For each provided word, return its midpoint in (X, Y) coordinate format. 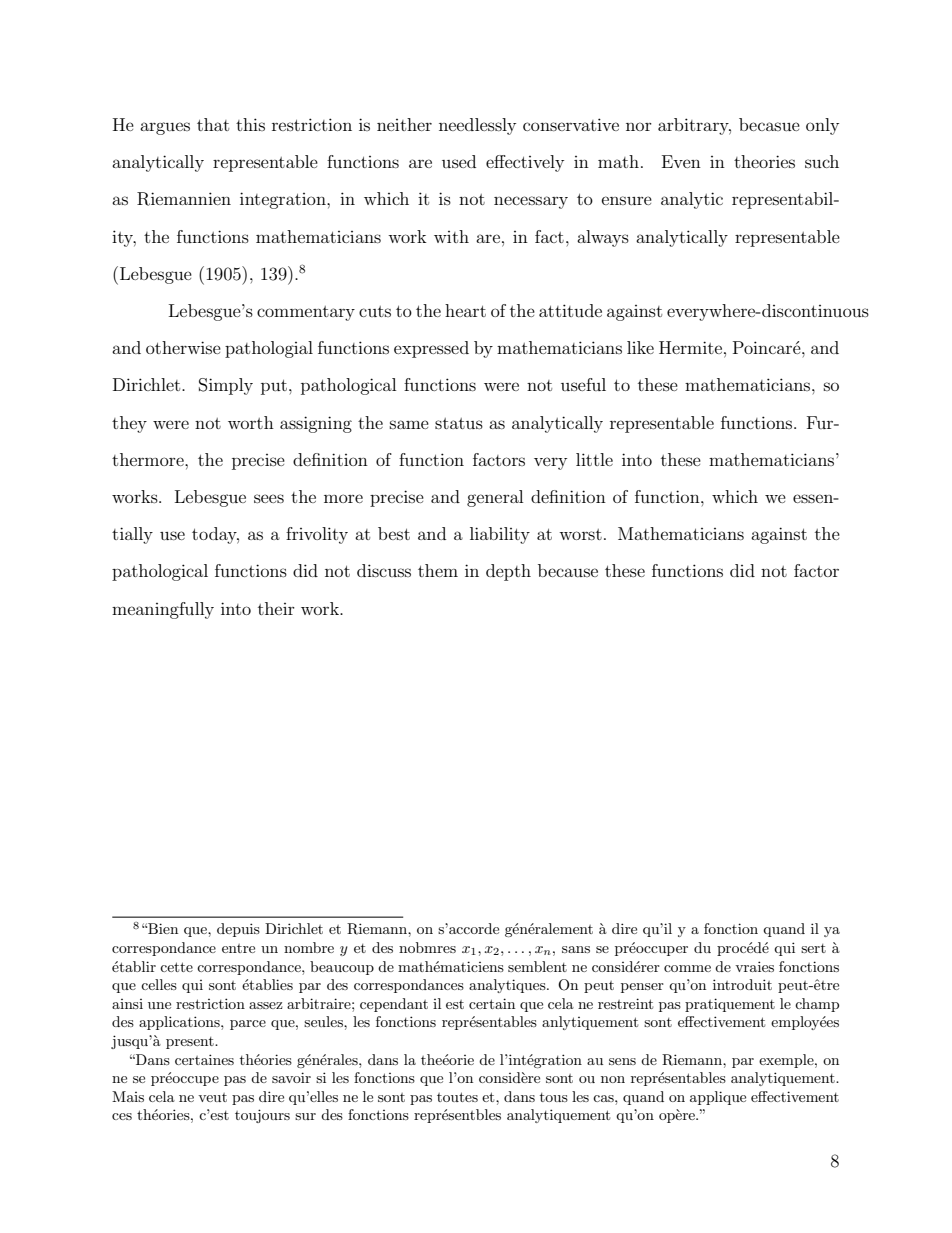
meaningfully (163, 610)
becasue (769, 124)
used (459, 161)
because (568, 570)
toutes (457, 1097)
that (213, 124)
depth (508, 572)
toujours (262, 1116)
